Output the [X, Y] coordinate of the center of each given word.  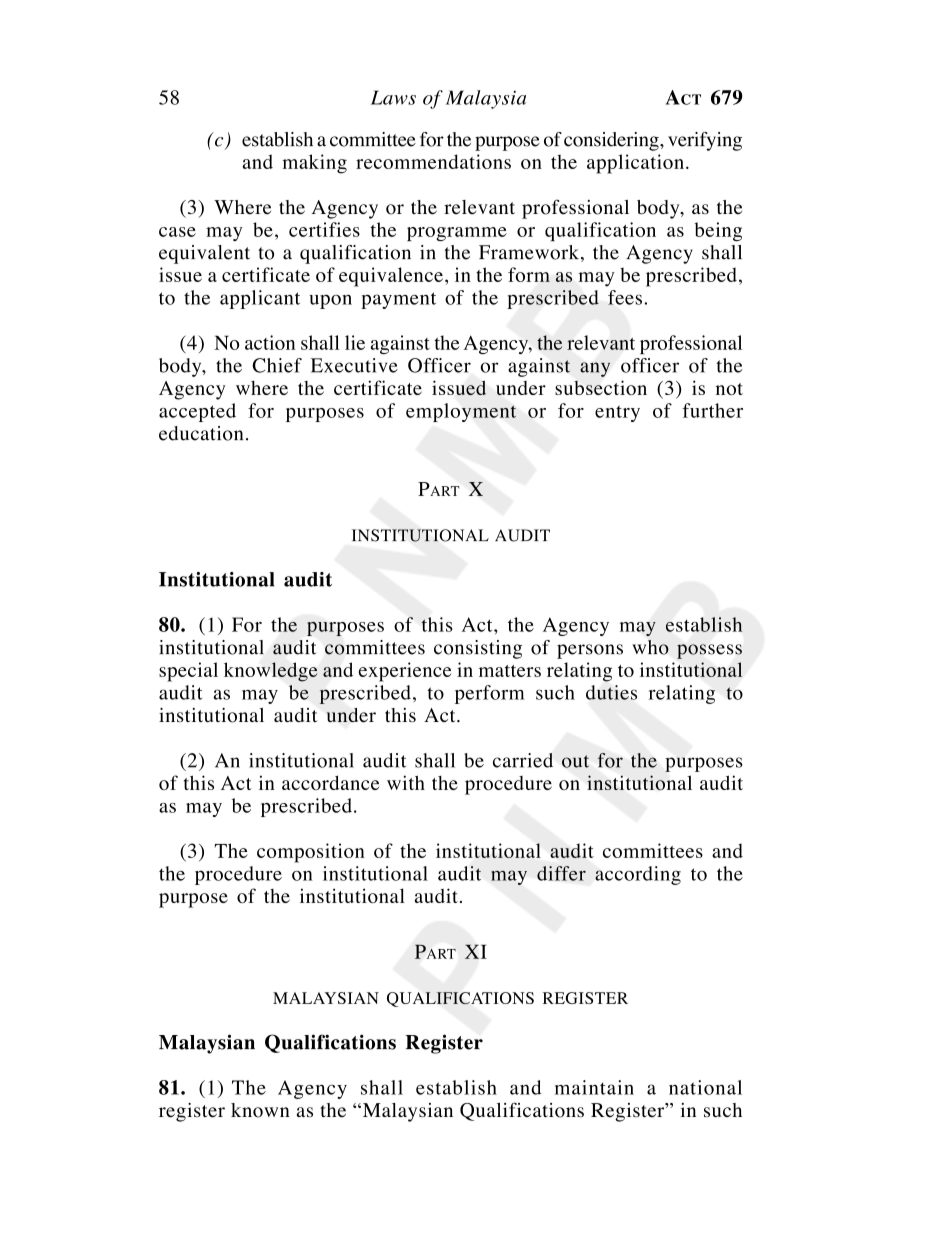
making [314, 164]
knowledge [271, 672]
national [705, 1087]
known [260, 1110]
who [650, 647]
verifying [705, 141]
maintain [594, 1087]
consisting [478, 649]
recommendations [433, 161]
